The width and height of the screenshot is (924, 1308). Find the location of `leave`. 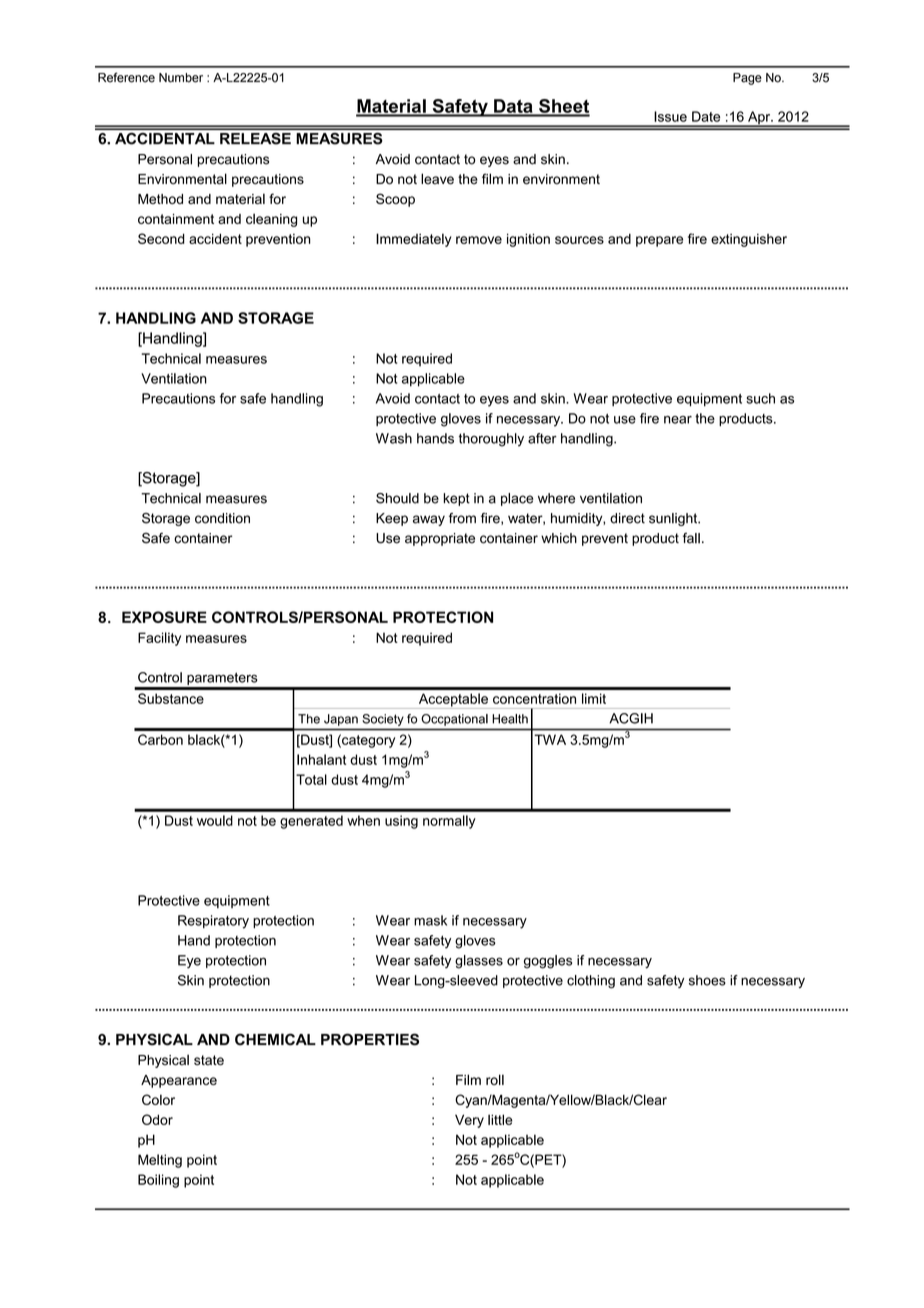

leave is located at coordinates (437, 179).
